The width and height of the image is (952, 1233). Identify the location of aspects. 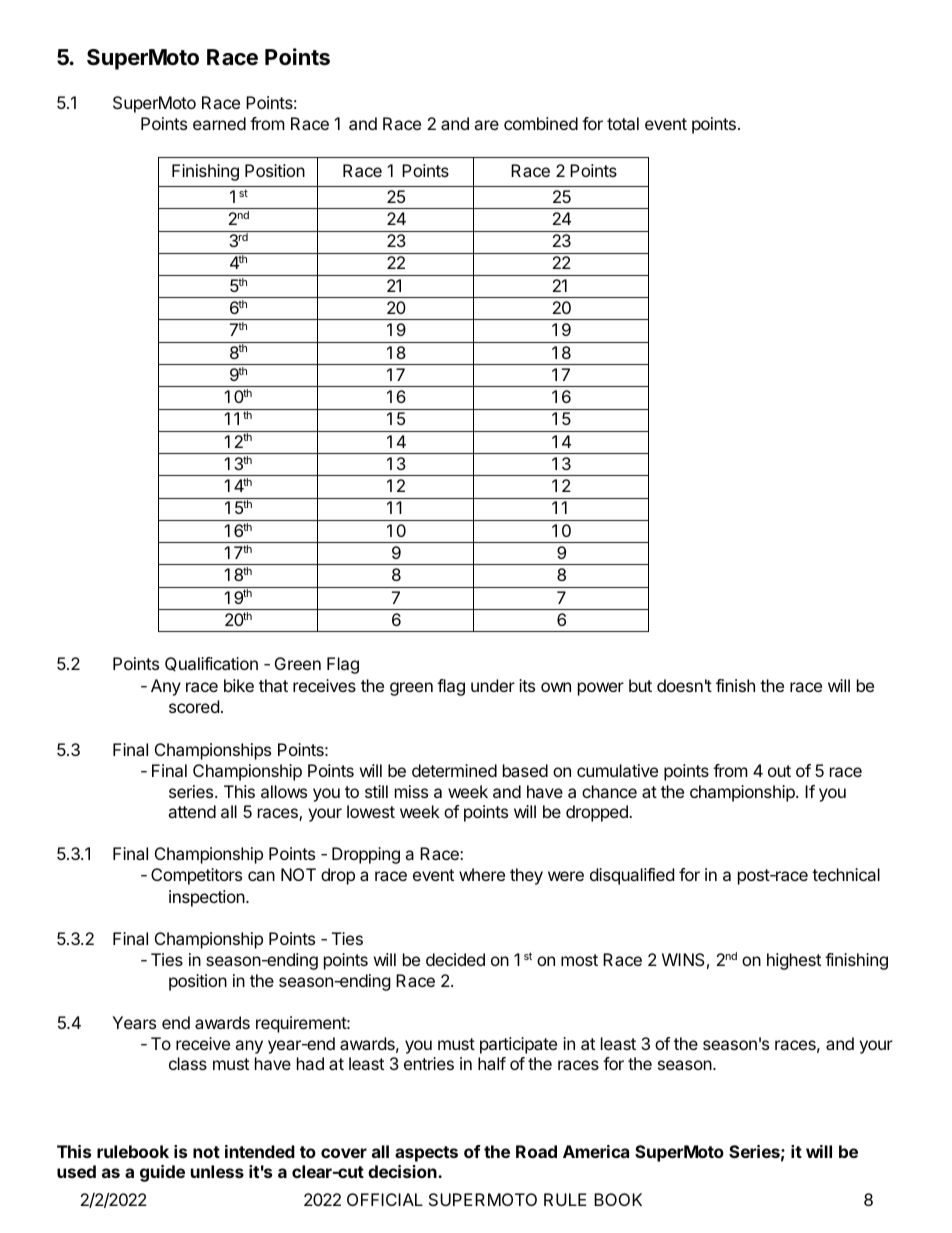
(426, 1154).
